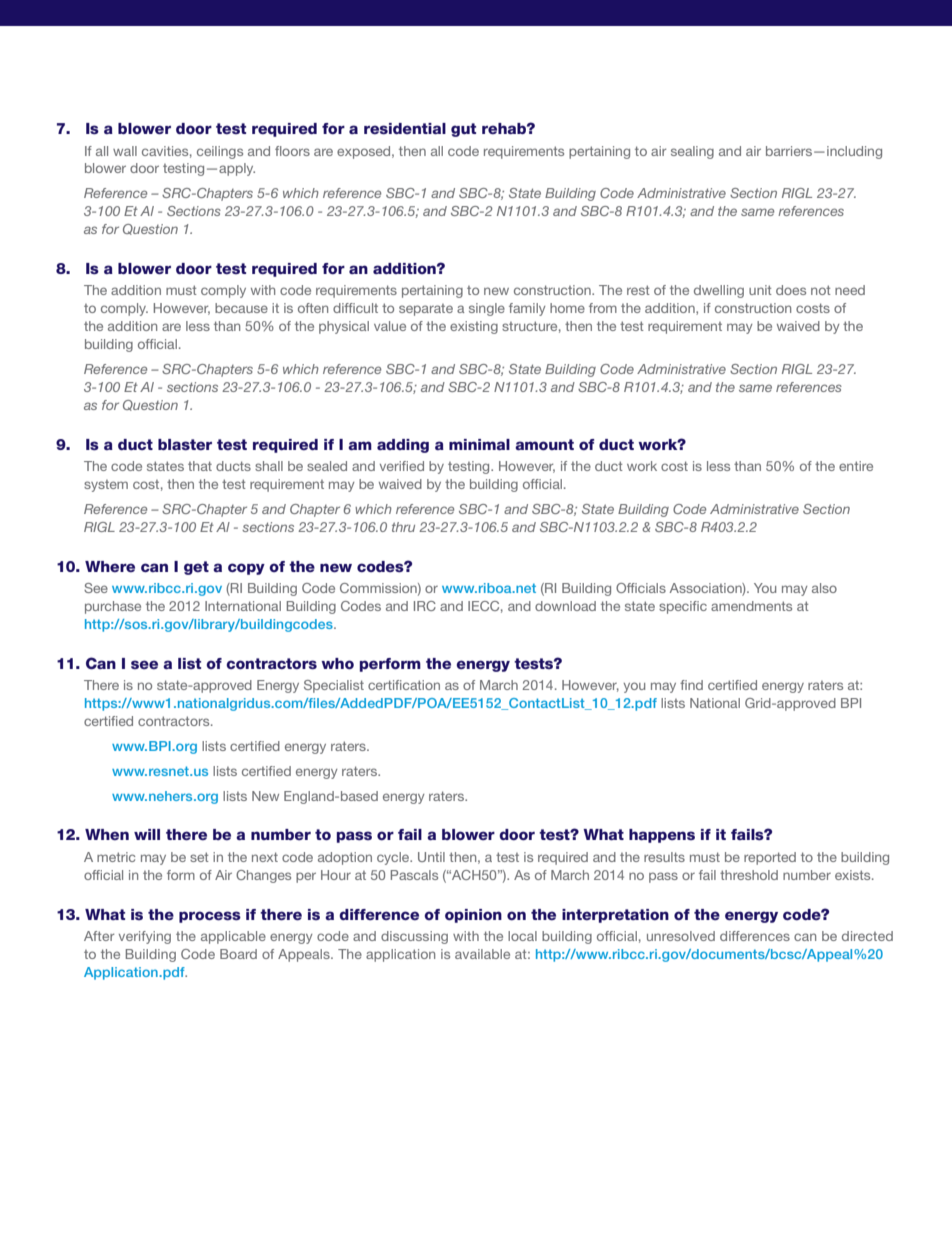 The width and height of the screenshot is (952, 1233). Describe the element at coordinates (147, 834) in the screenshot. I see `will` at that location.
